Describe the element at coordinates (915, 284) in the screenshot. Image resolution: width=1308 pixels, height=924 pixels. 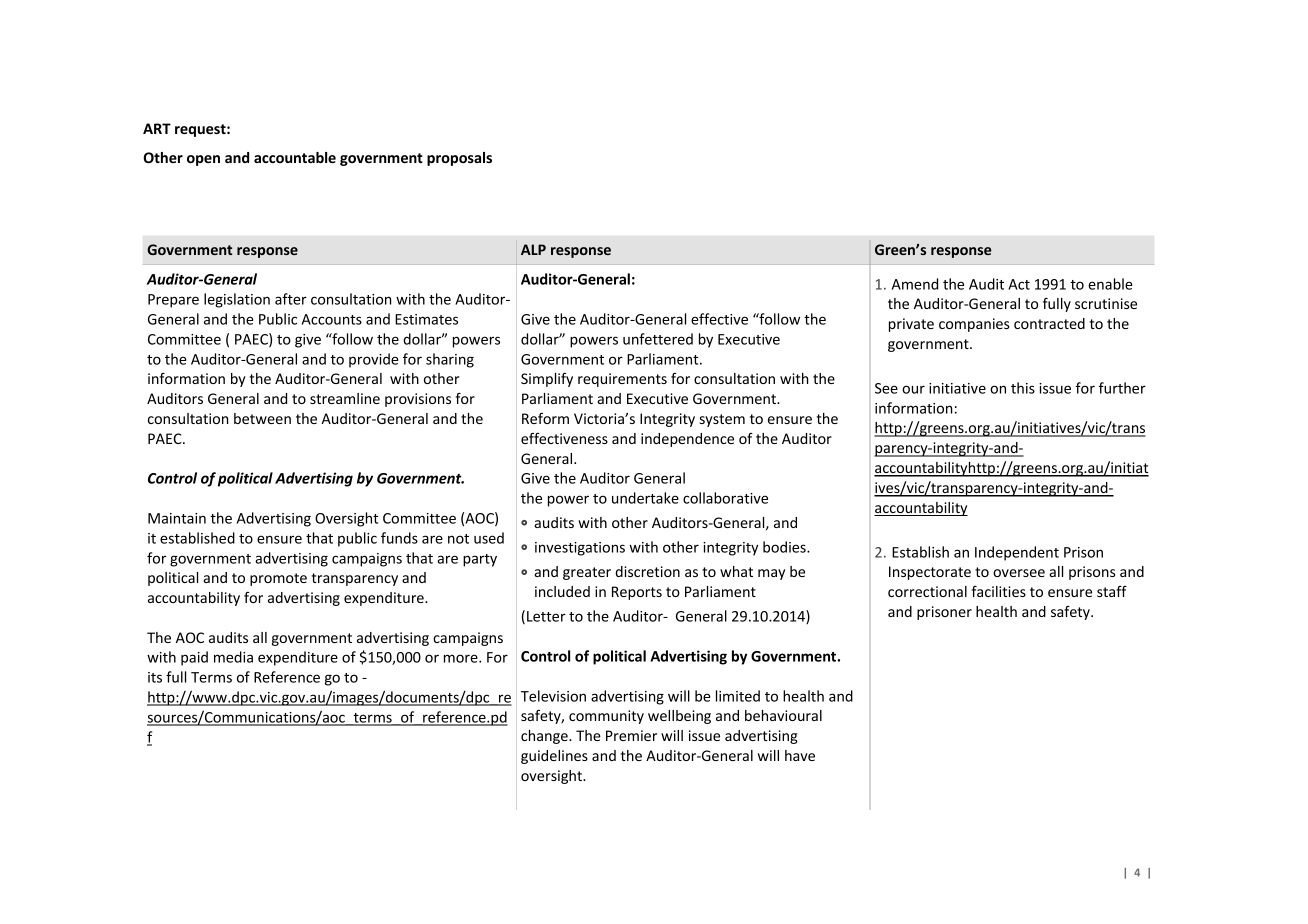
I see `Amend` at that location.
